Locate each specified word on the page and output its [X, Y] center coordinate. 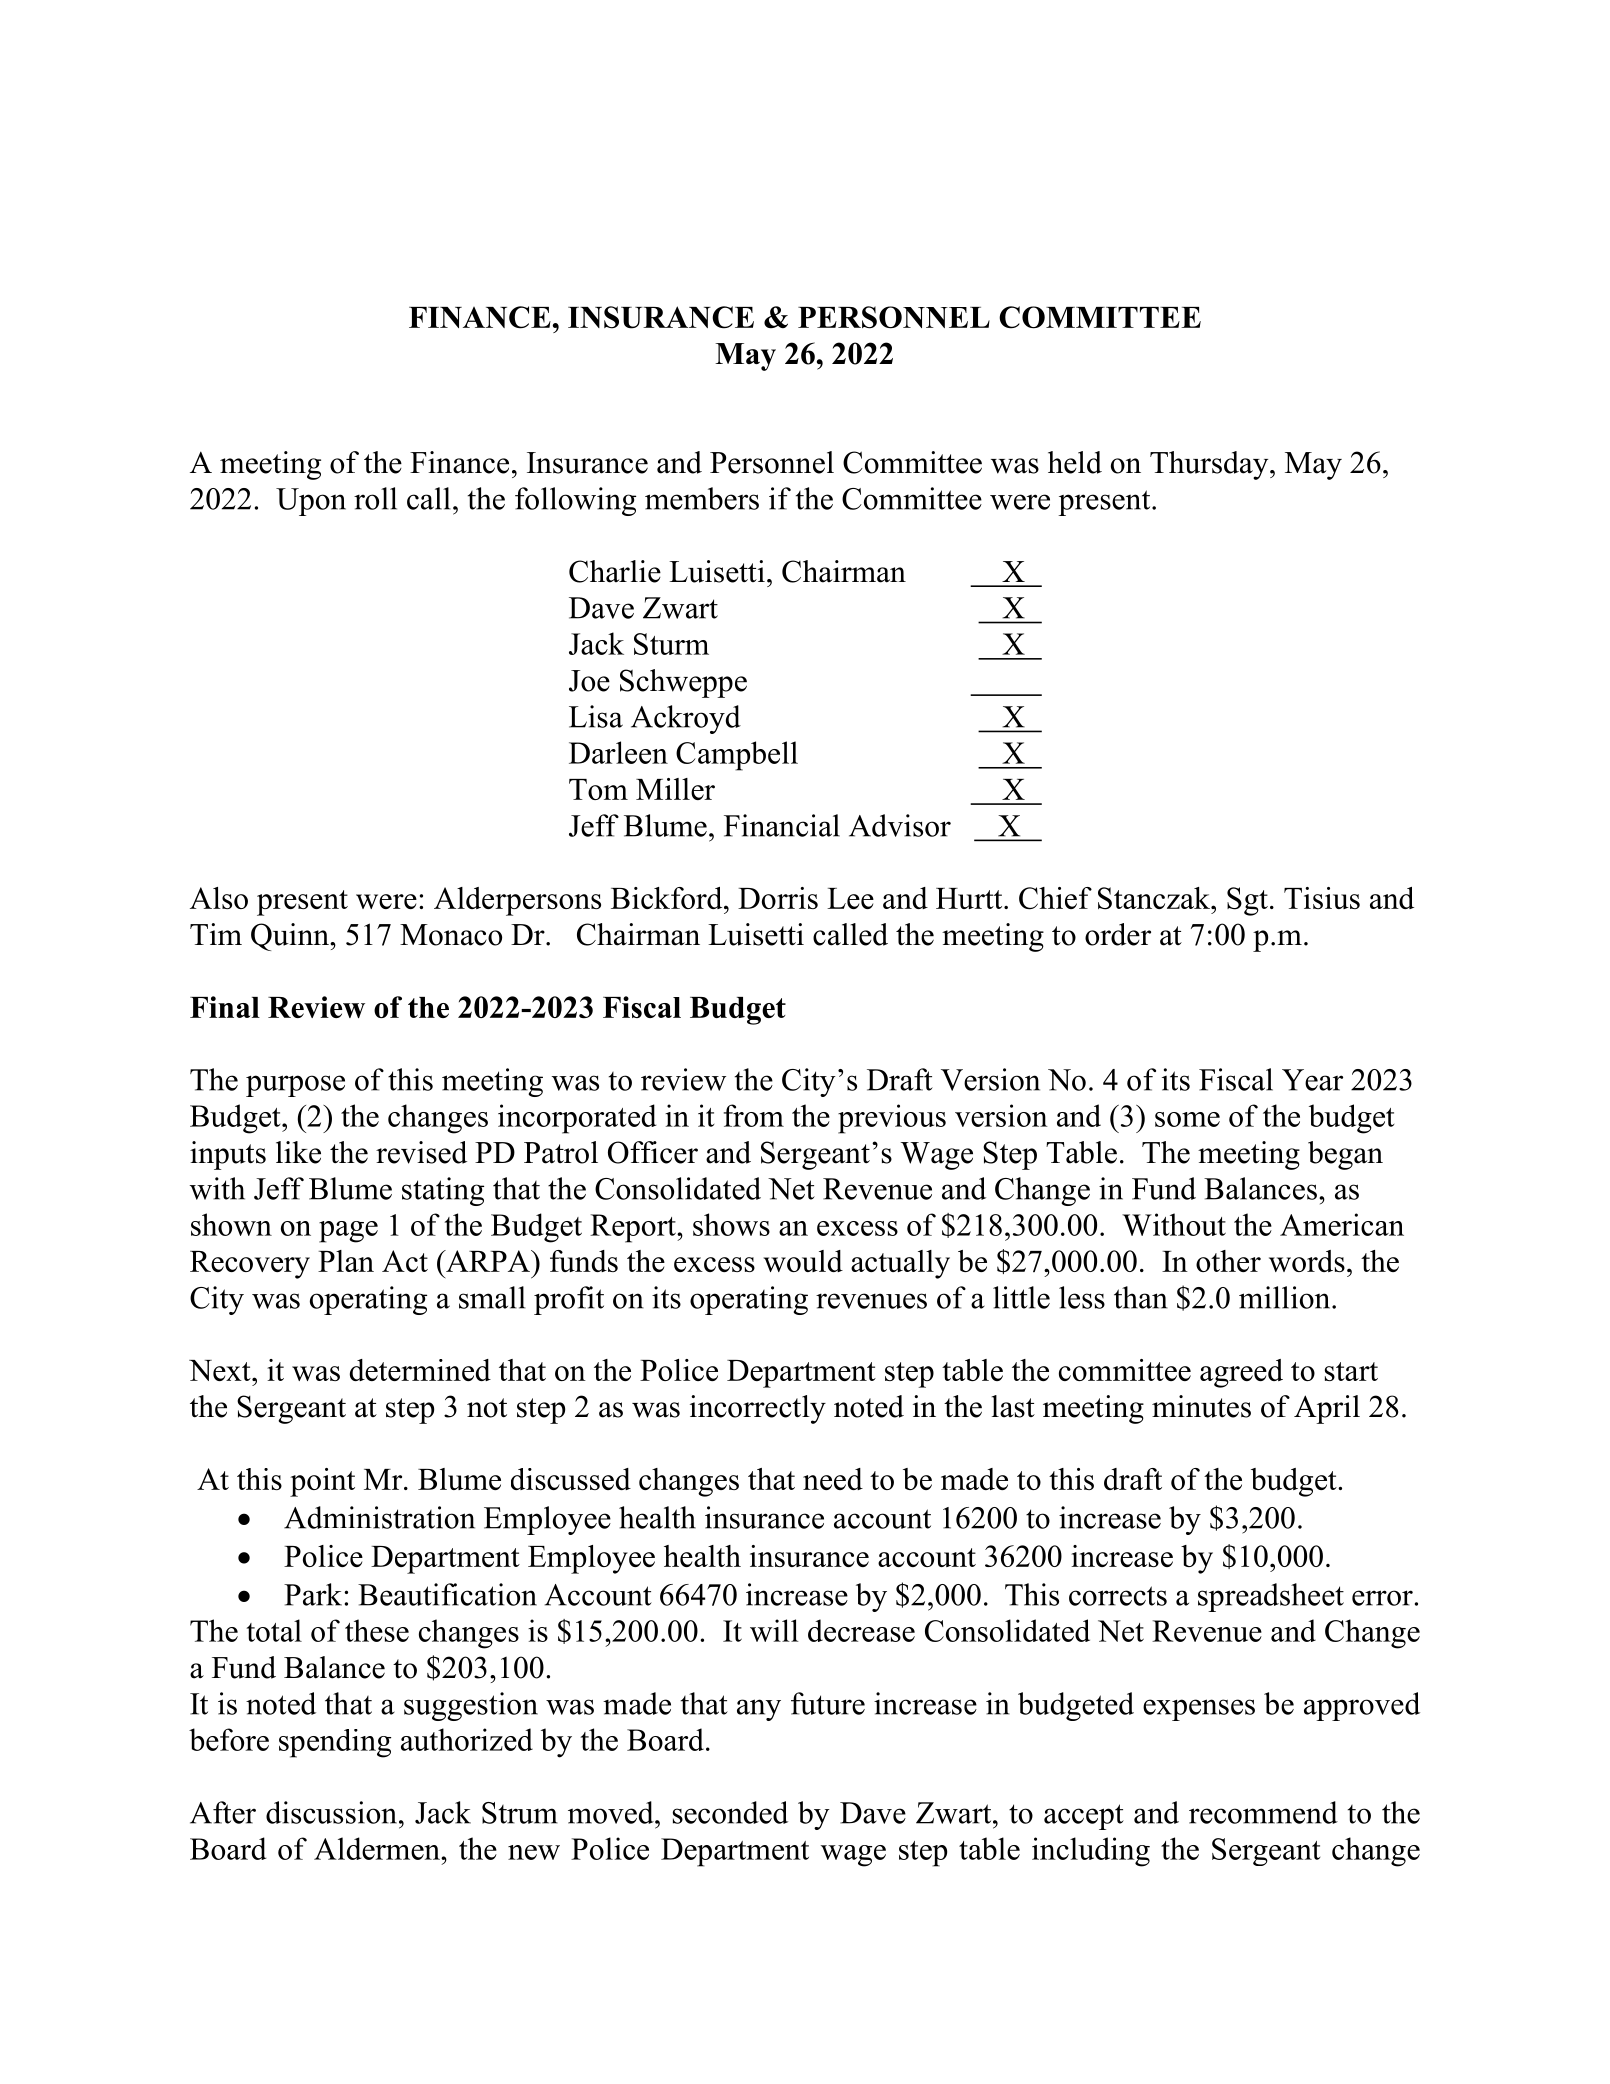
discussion [331, 1812]
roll [375, 498]
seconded [730, 1812]
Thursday [1210, 465]
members [702, 498]
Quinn [291, 937]
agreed [1241, 1373]
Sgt [1247, 901]
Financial [782, 825]
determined [420, 1370]
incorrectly [758, 1409]
